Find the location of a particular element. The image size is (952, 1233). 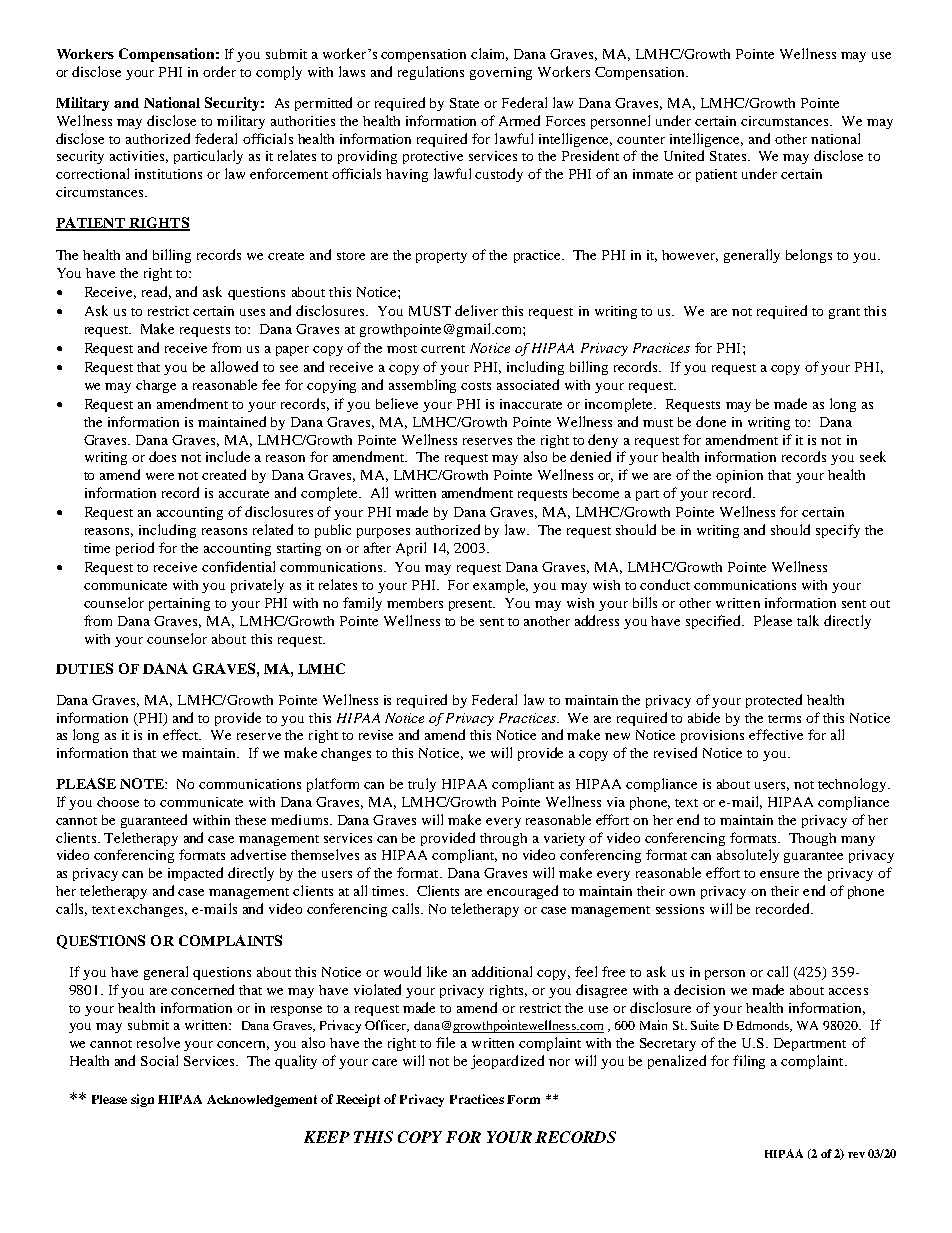

NOTE is located at coordinates (143, 783).
